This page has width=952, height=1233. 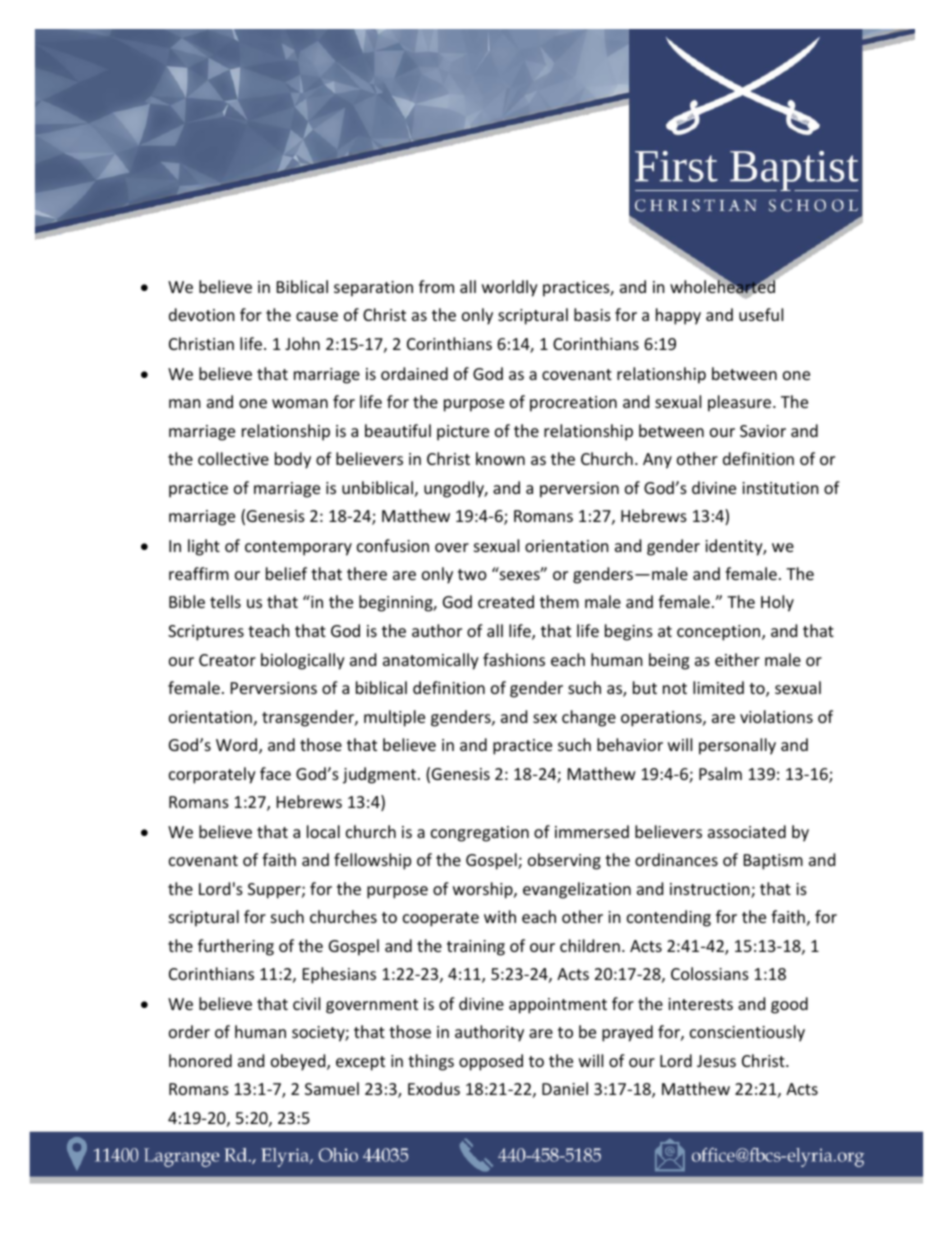 What do you see at coordinates (678, 316) in the page?
I see `happy` at bounding box center [678, 316].
